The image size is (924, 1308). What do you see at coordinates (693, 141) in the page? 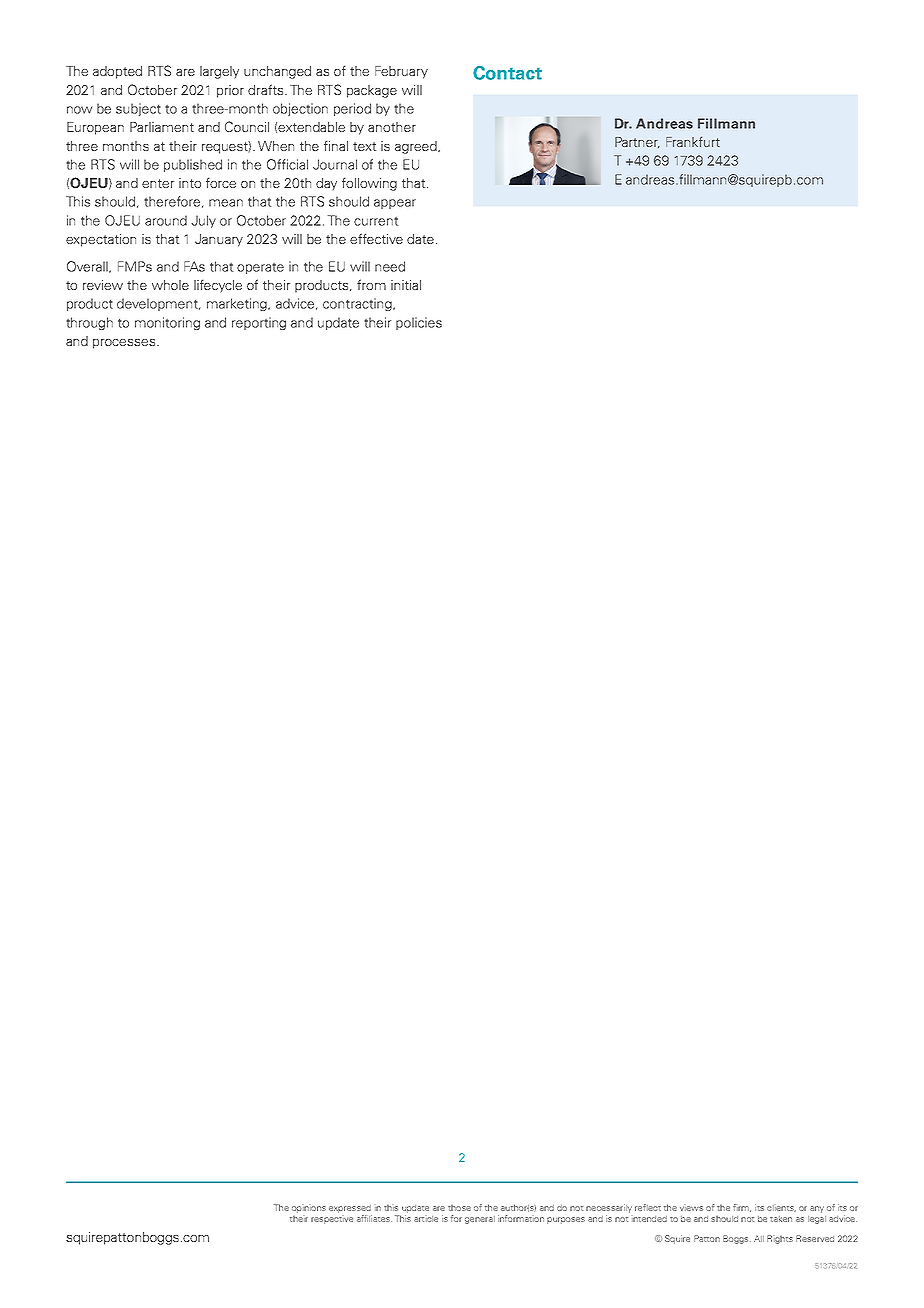
I see `Frankfurt` at bounding box center [693, 141].
